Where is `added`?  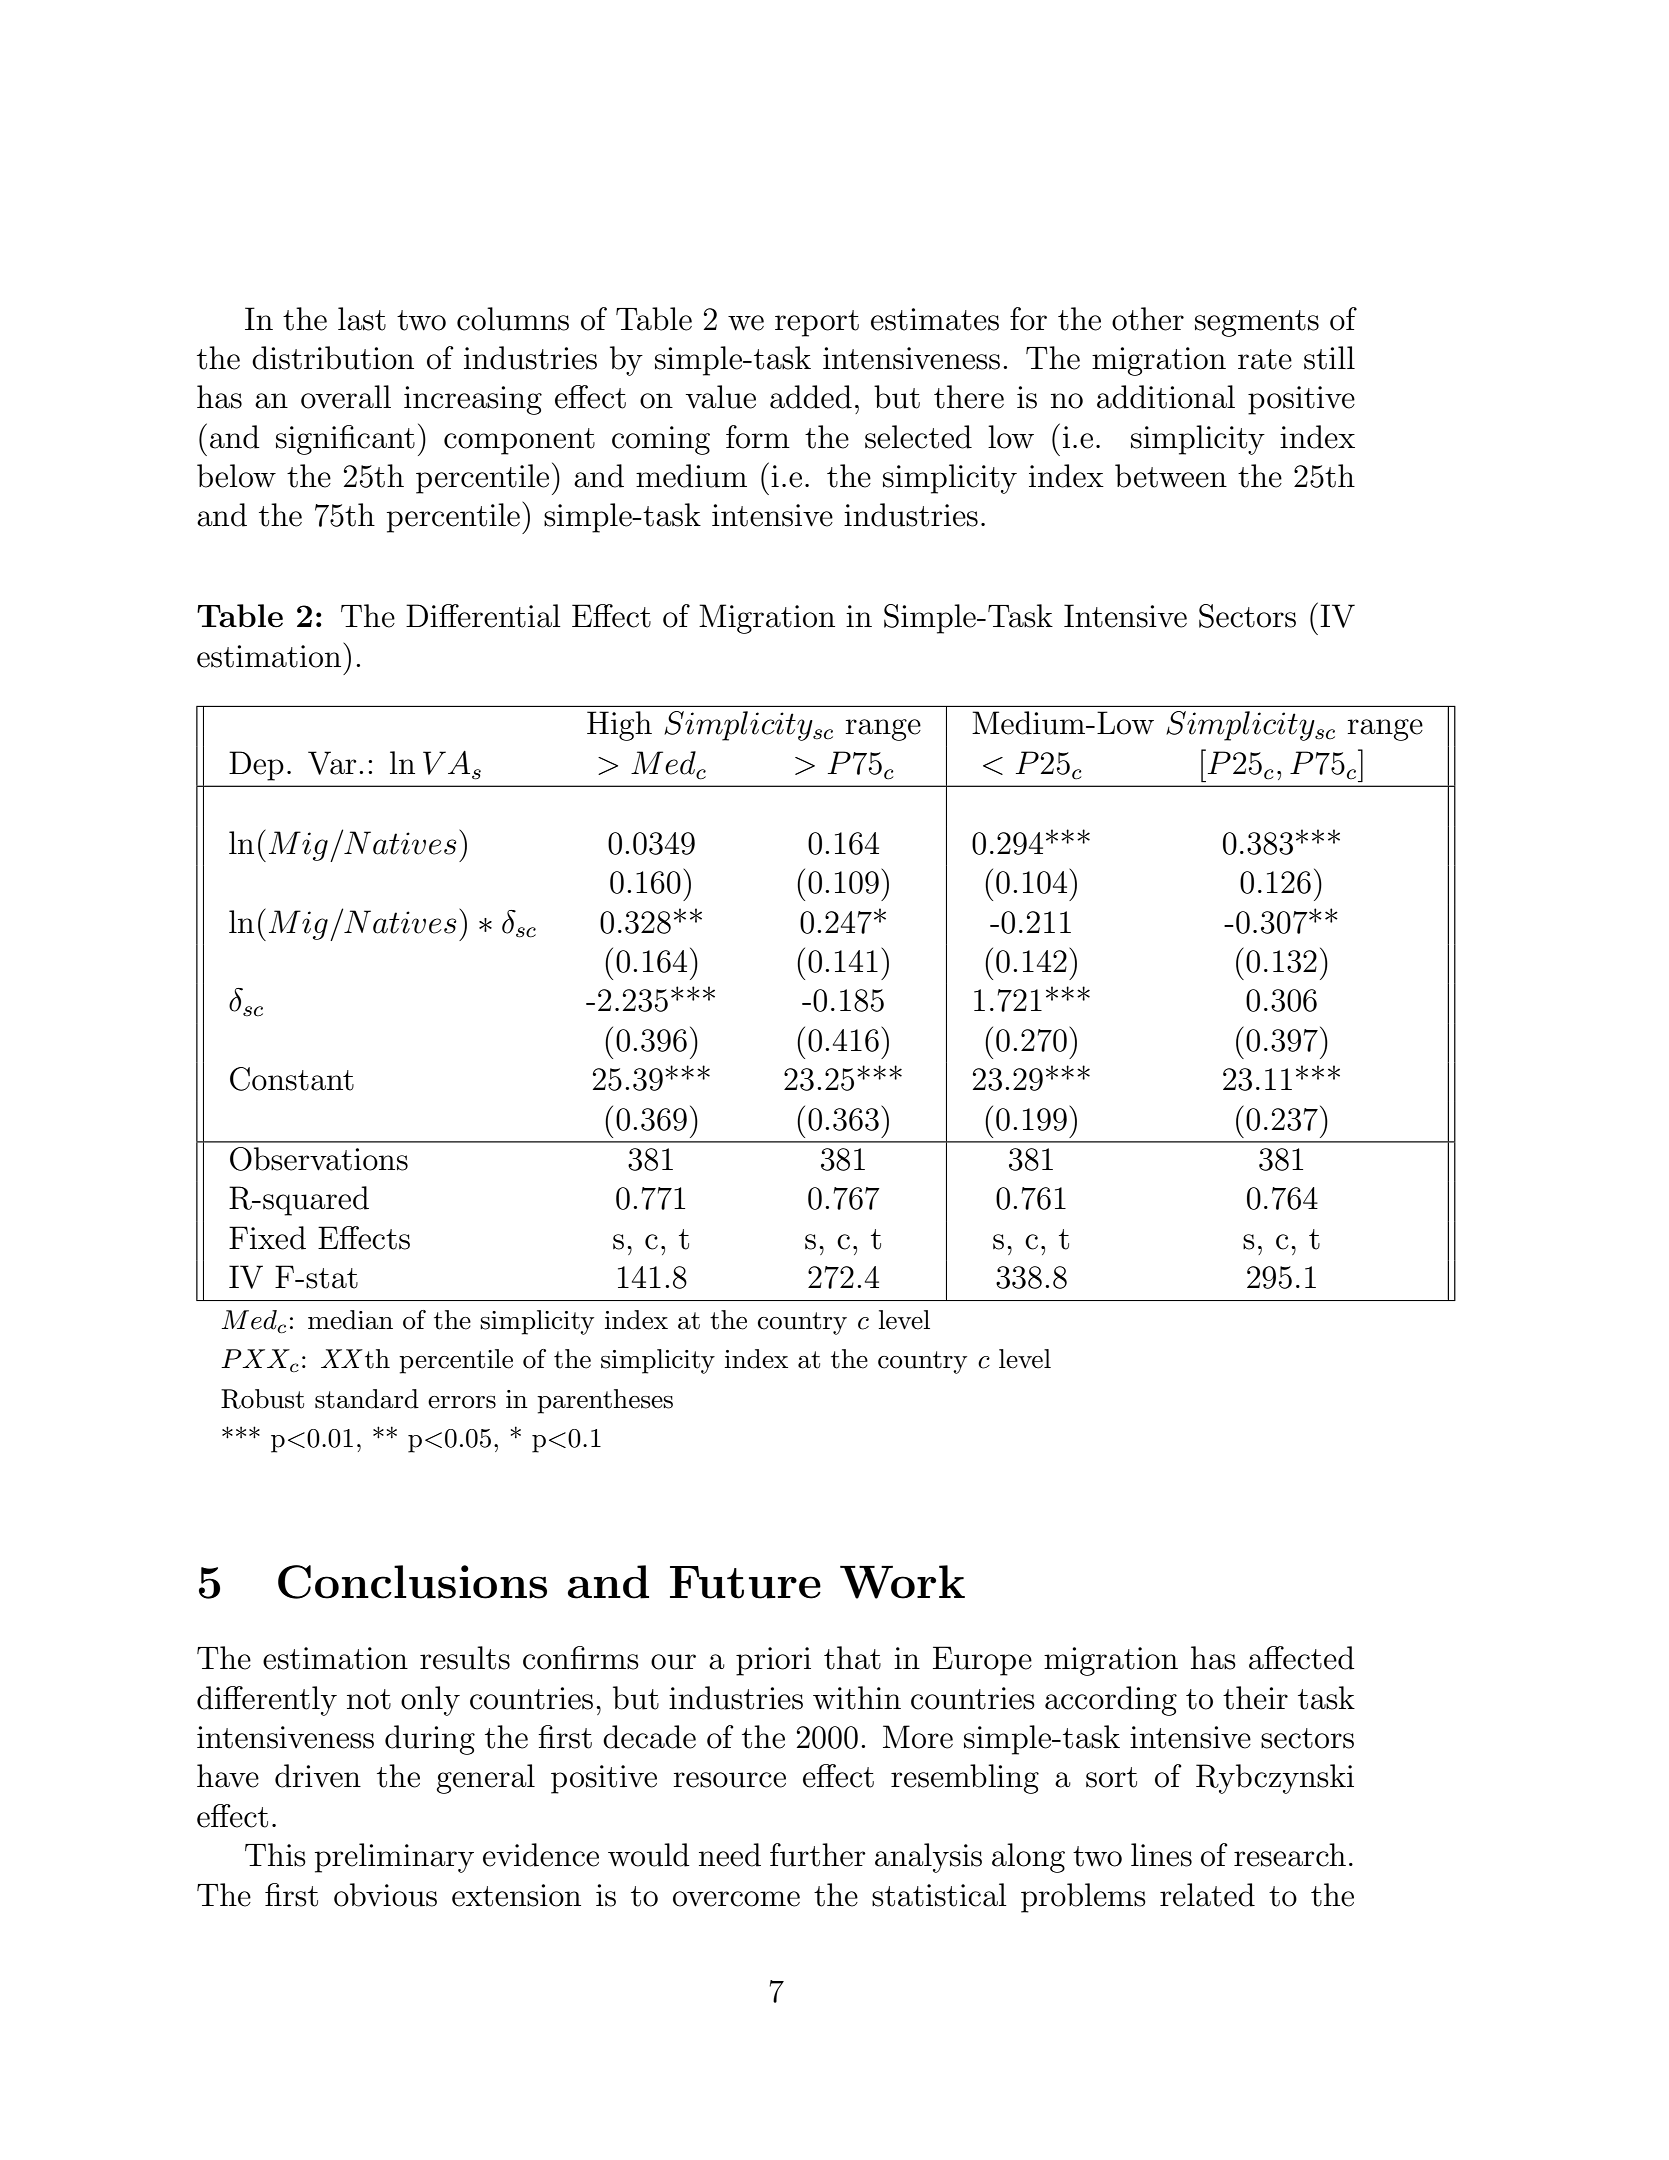 added is located at coordinates (811, 397).
